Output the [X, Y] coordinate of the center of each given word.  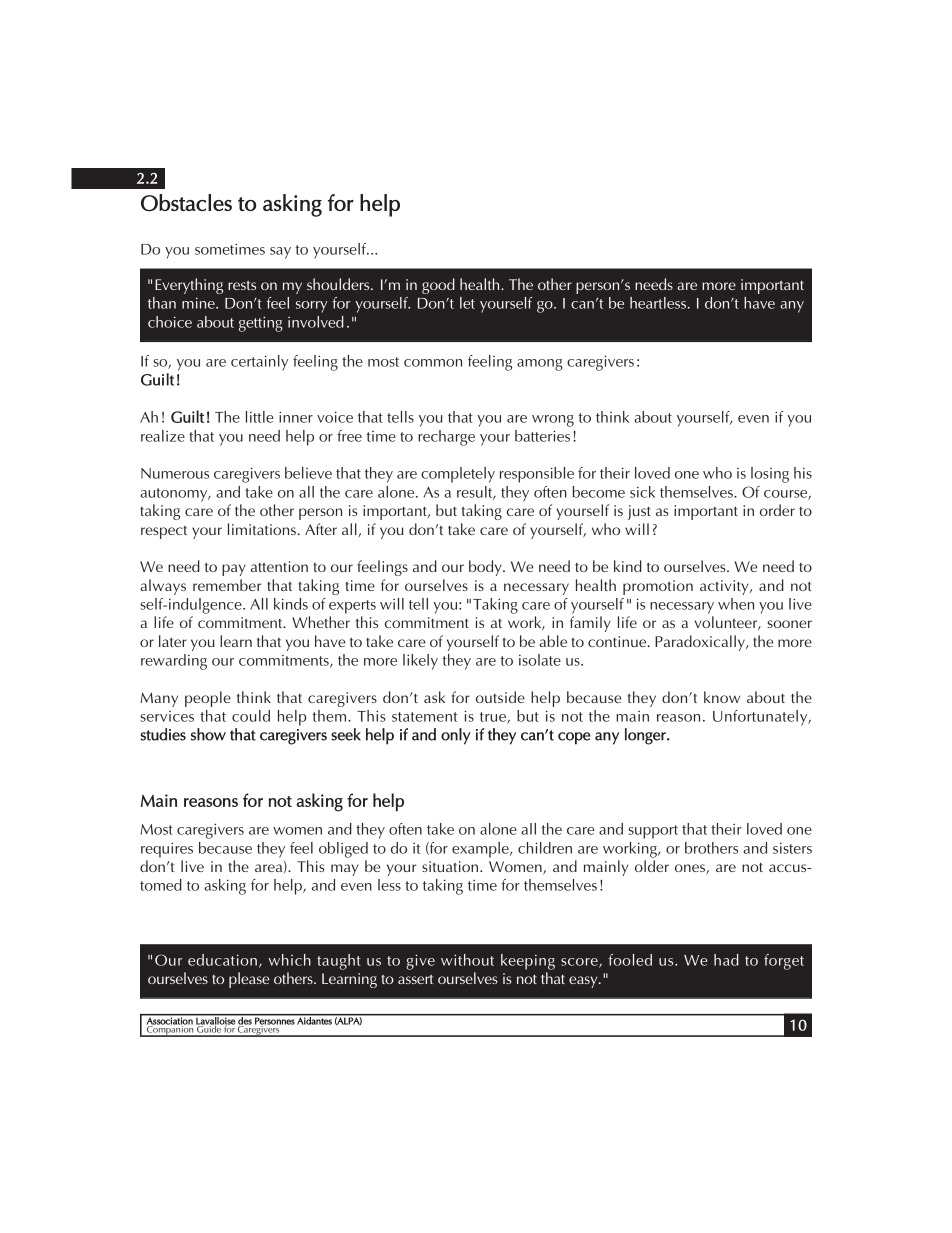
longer [646, 736]
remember [227, 585]
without [467, 960]
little [259, 417]
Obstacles [186, 203]
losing [770, 475]
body [486, 568]
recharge [446, 438]
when [736, 604]
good [438, 286]
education [222, 960]
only [456, 736]
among [540, 365]
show [208, 734]
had [726, 960]
